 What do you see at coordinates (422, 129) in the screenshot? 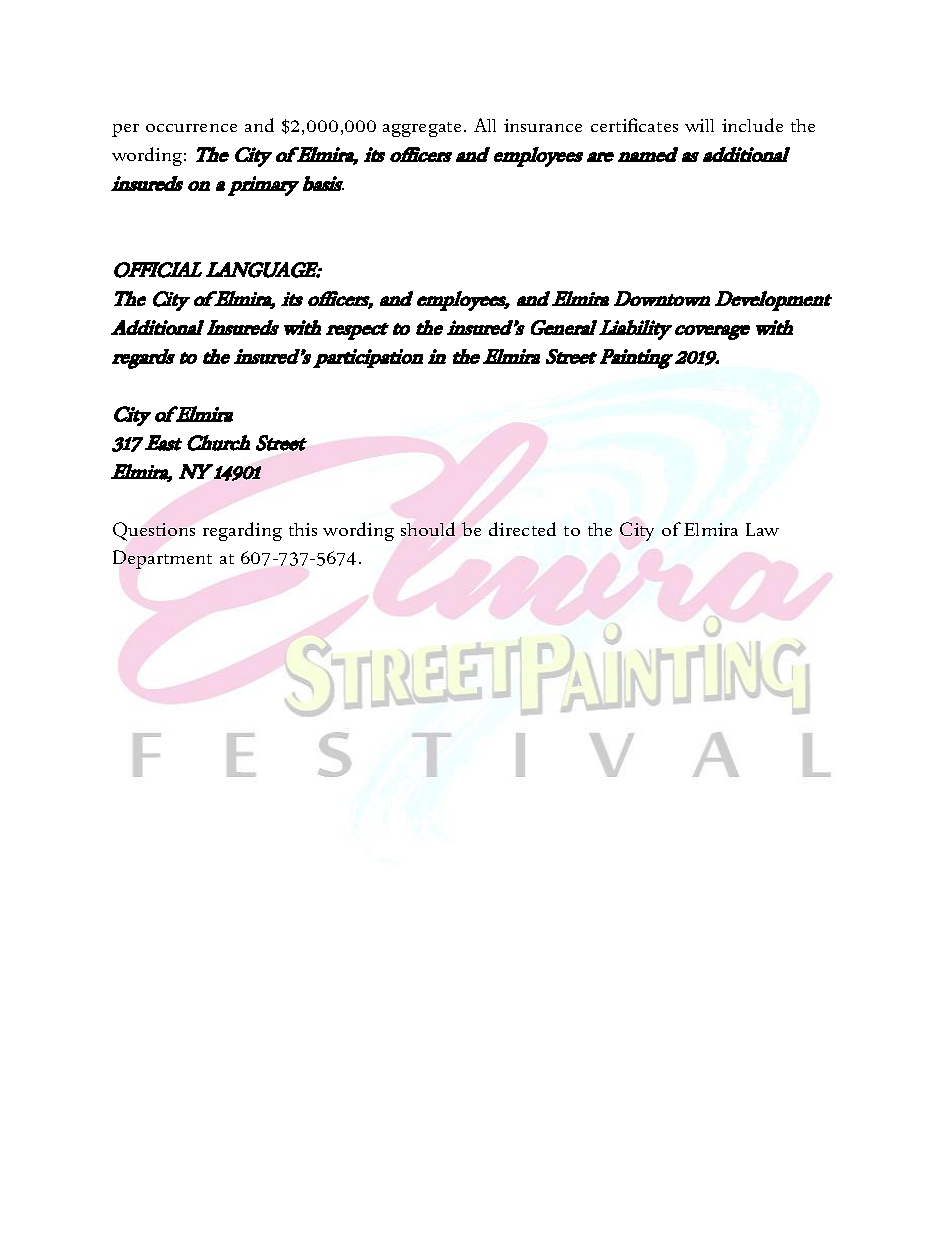
I see `aggregate` at bounding box center [422, 129].
